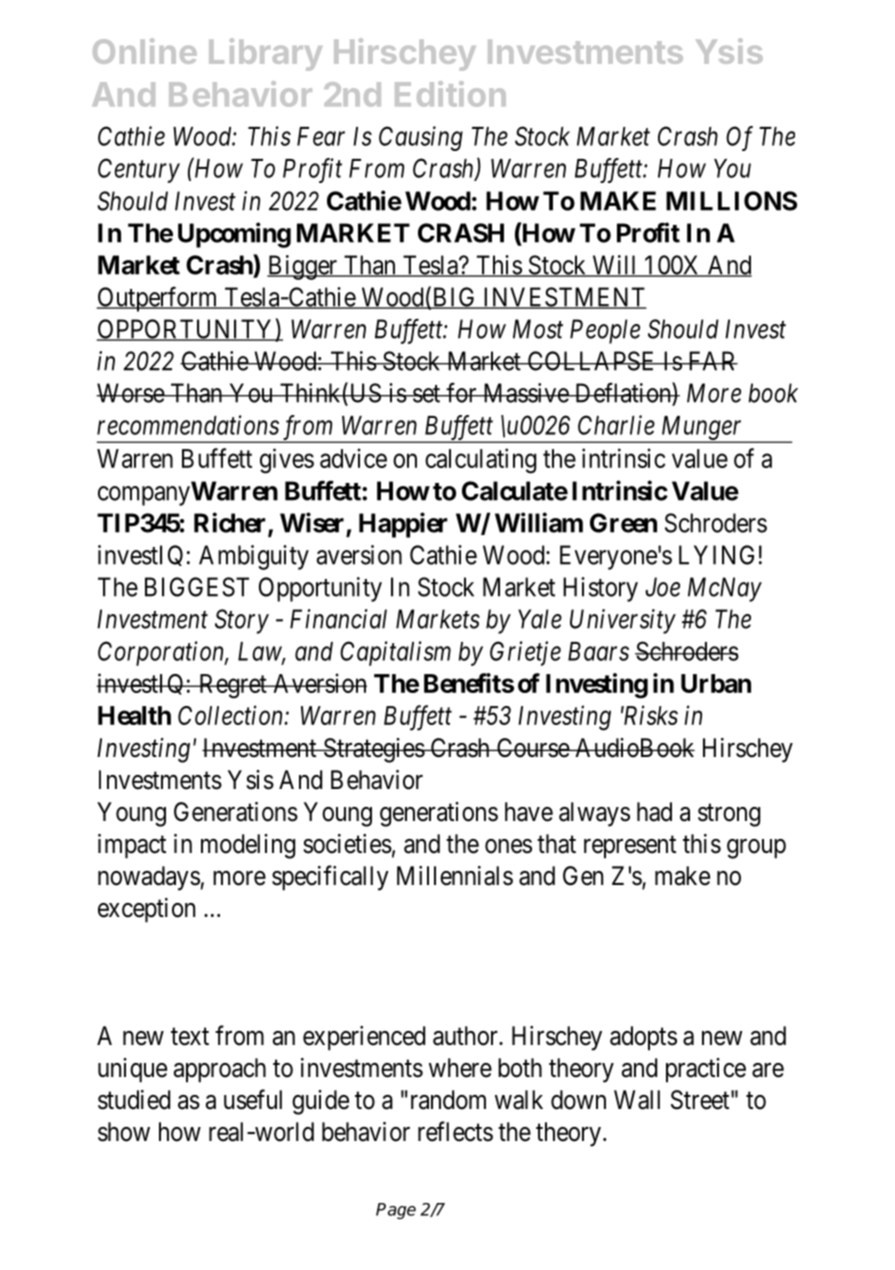 The width and height of the screenshot is (895, 1270). I want to click on show, so click(124, 1132).
